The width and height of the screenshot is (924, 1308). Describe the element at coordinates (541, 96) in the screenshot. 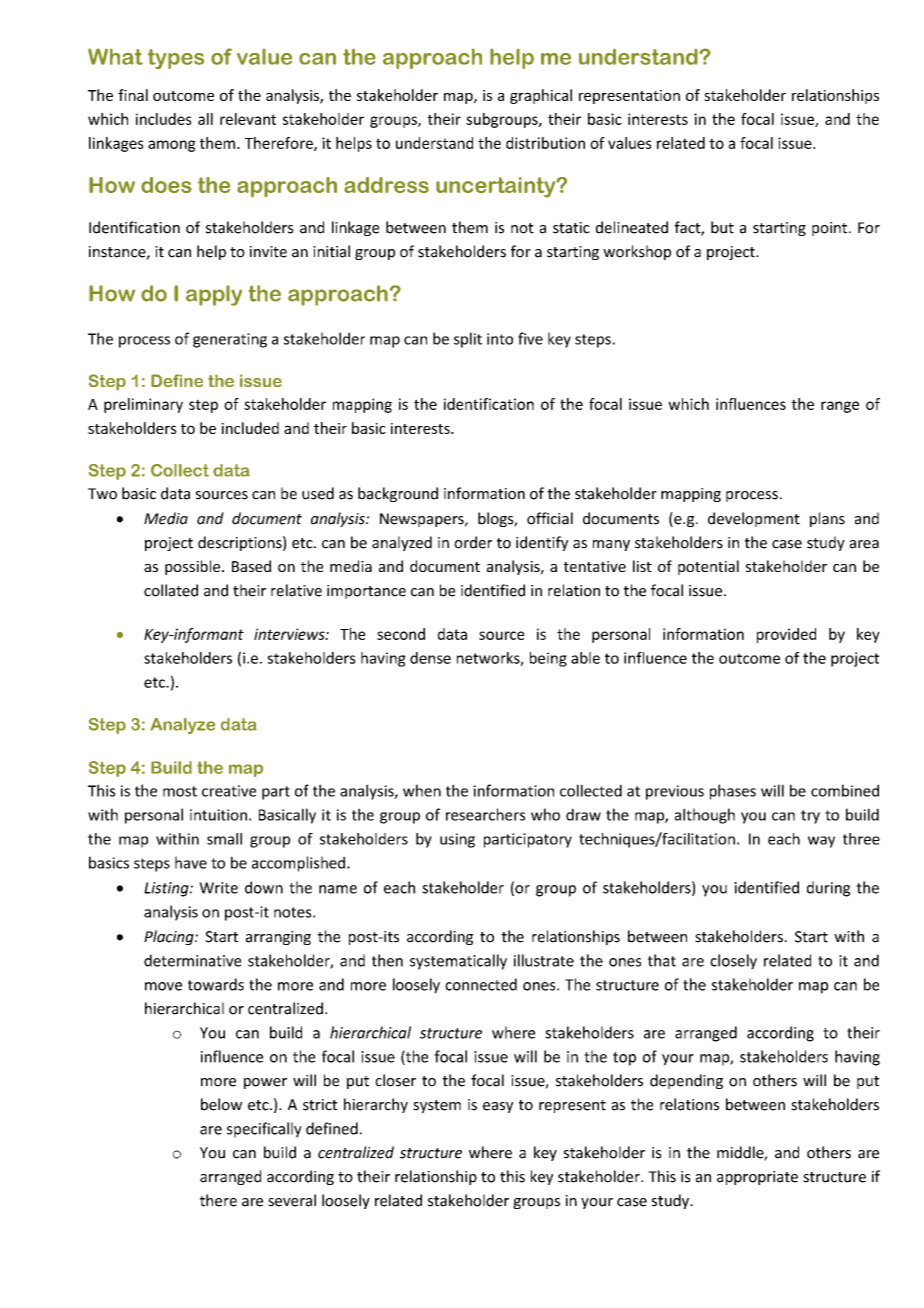

I see `graphical` at that location.
